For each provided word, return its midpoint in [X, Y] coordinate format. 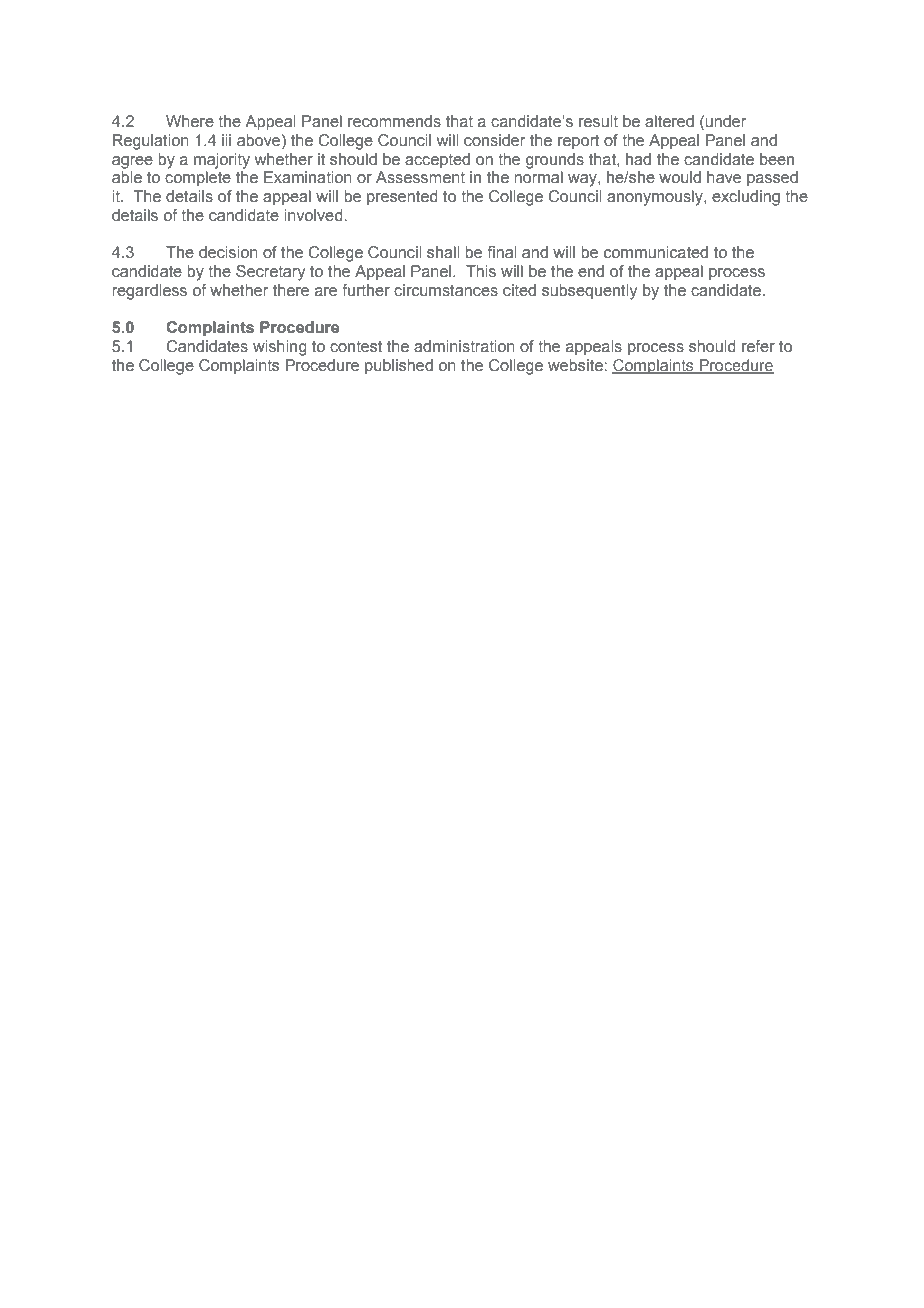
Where [190, 121]
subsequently [589, 292]
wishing [280, 348]
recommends [394, 121]
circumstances [446, 290]
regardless [149, 292]
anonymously [656, 198]
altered [669, 121]
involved [314, 215]
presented [402, 198]
